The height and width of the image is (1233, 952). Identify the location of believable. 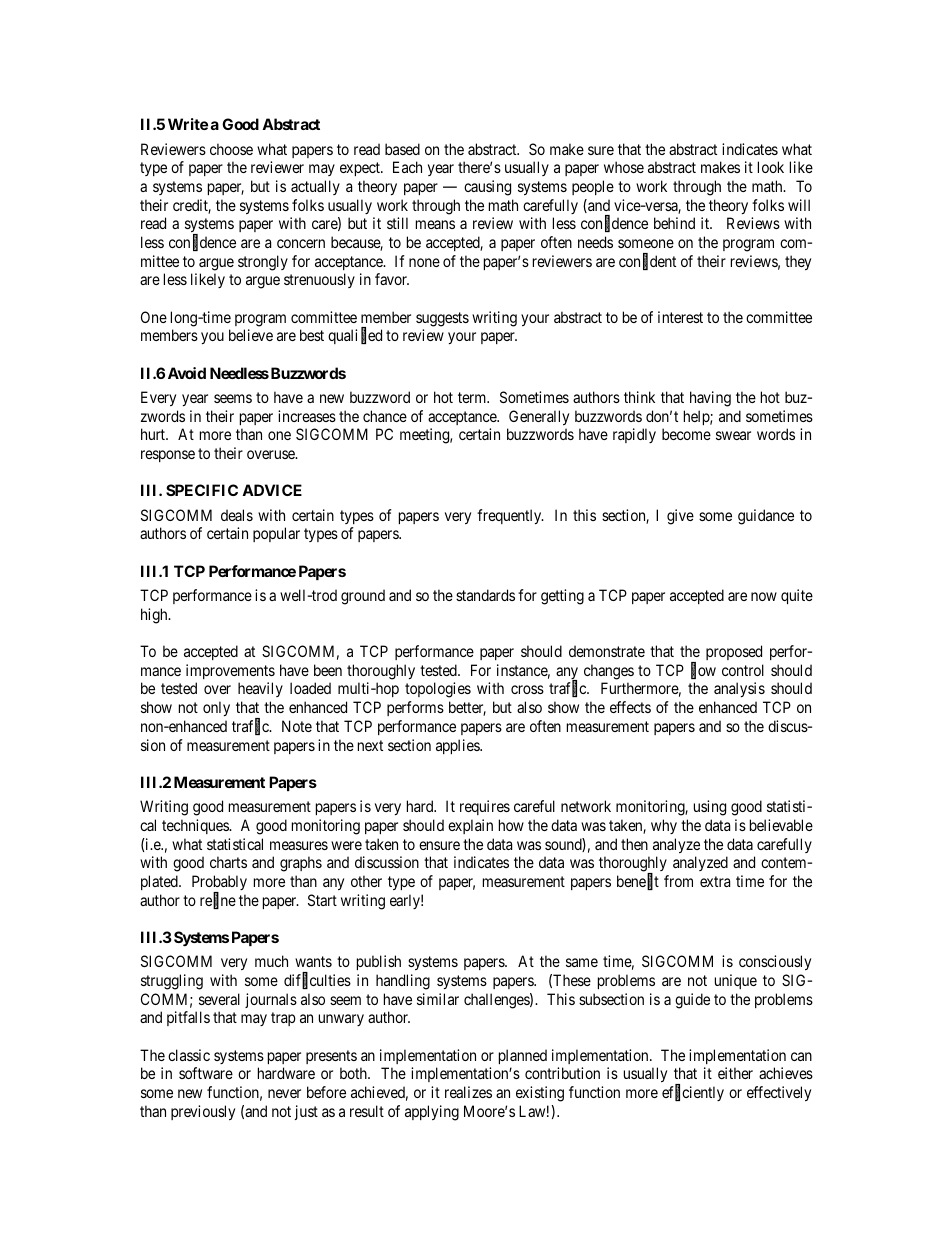
(781, 825).
